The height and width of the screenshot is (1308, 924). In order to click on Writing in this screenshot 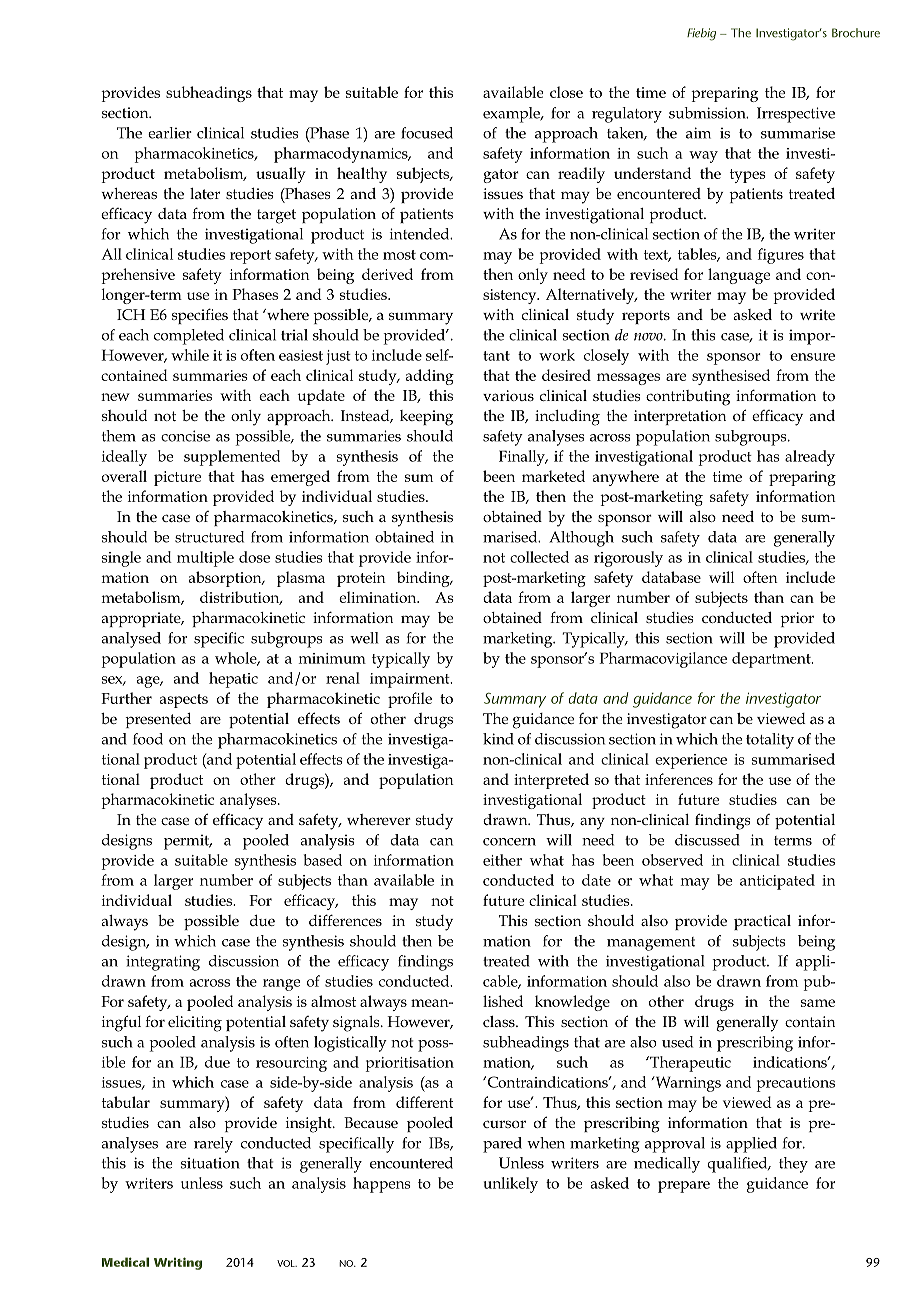, I will do `click(178, 1263)`.
